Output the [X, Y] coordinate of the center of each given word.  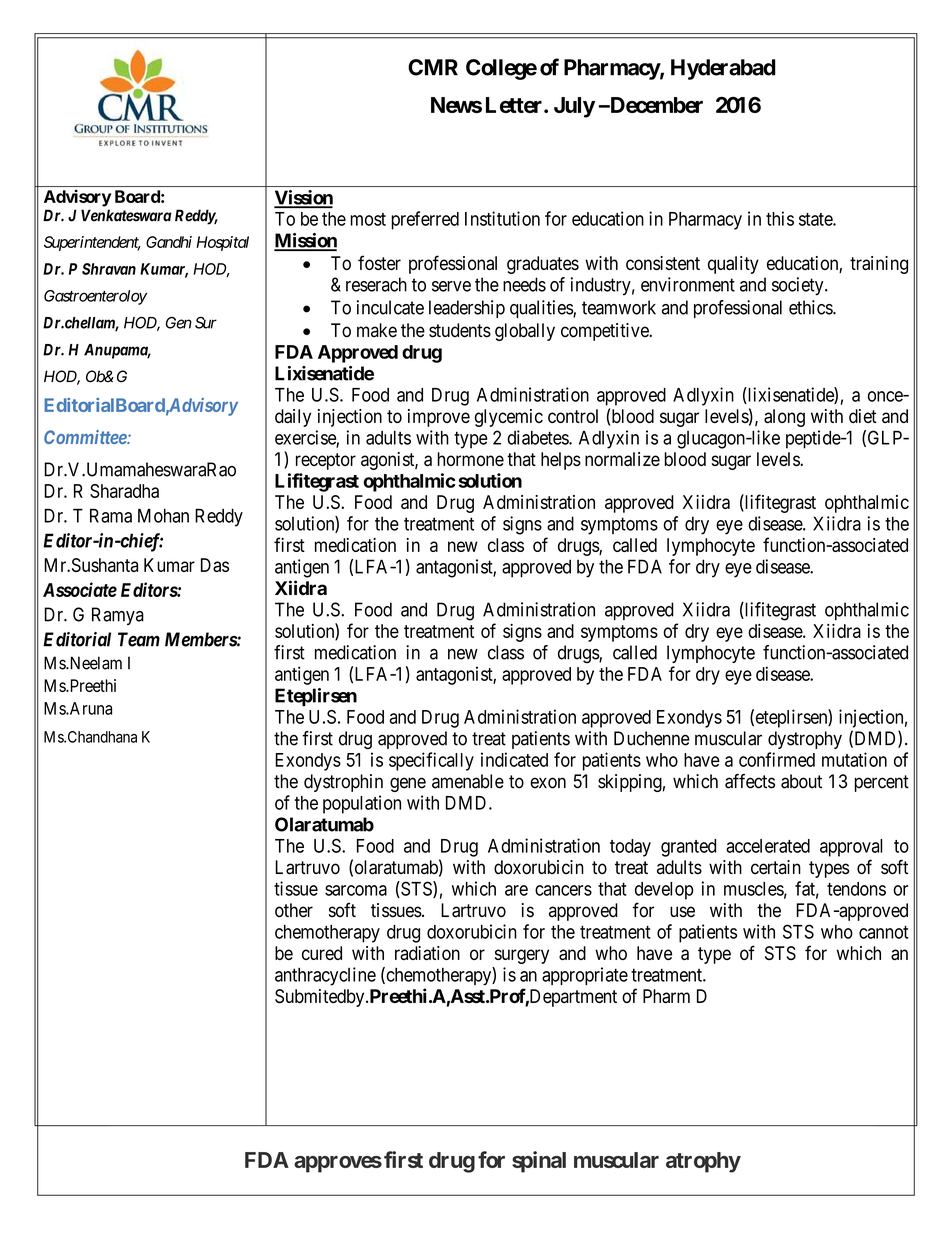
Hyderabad [723, 69]
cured [322, 953]
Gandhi [169, 242]
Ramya [118, 616]
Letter [515, 105]
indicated [514, 759]
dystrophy [805, 740]
